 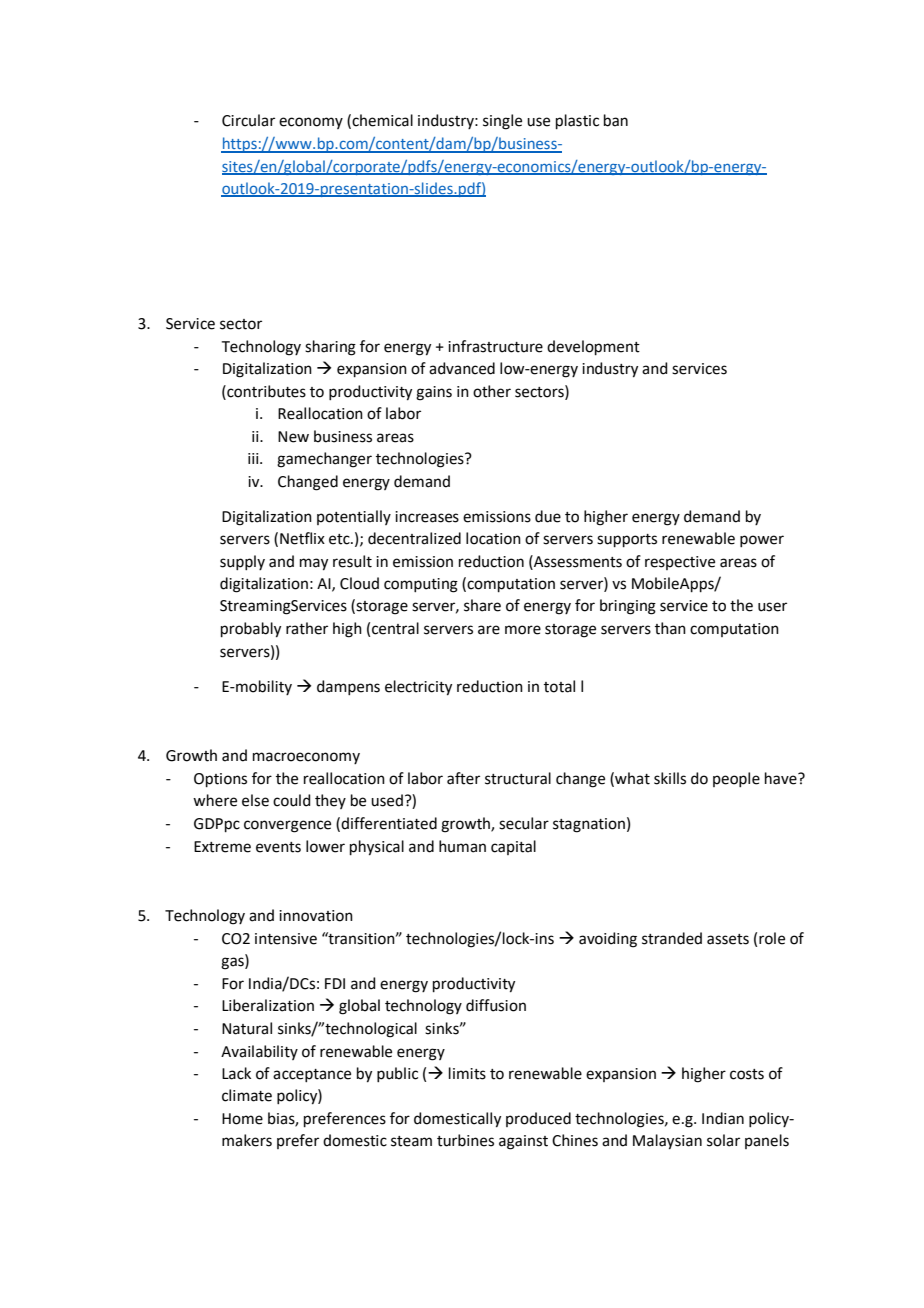 I want to click on contributes, so click(x=265, y=391).
